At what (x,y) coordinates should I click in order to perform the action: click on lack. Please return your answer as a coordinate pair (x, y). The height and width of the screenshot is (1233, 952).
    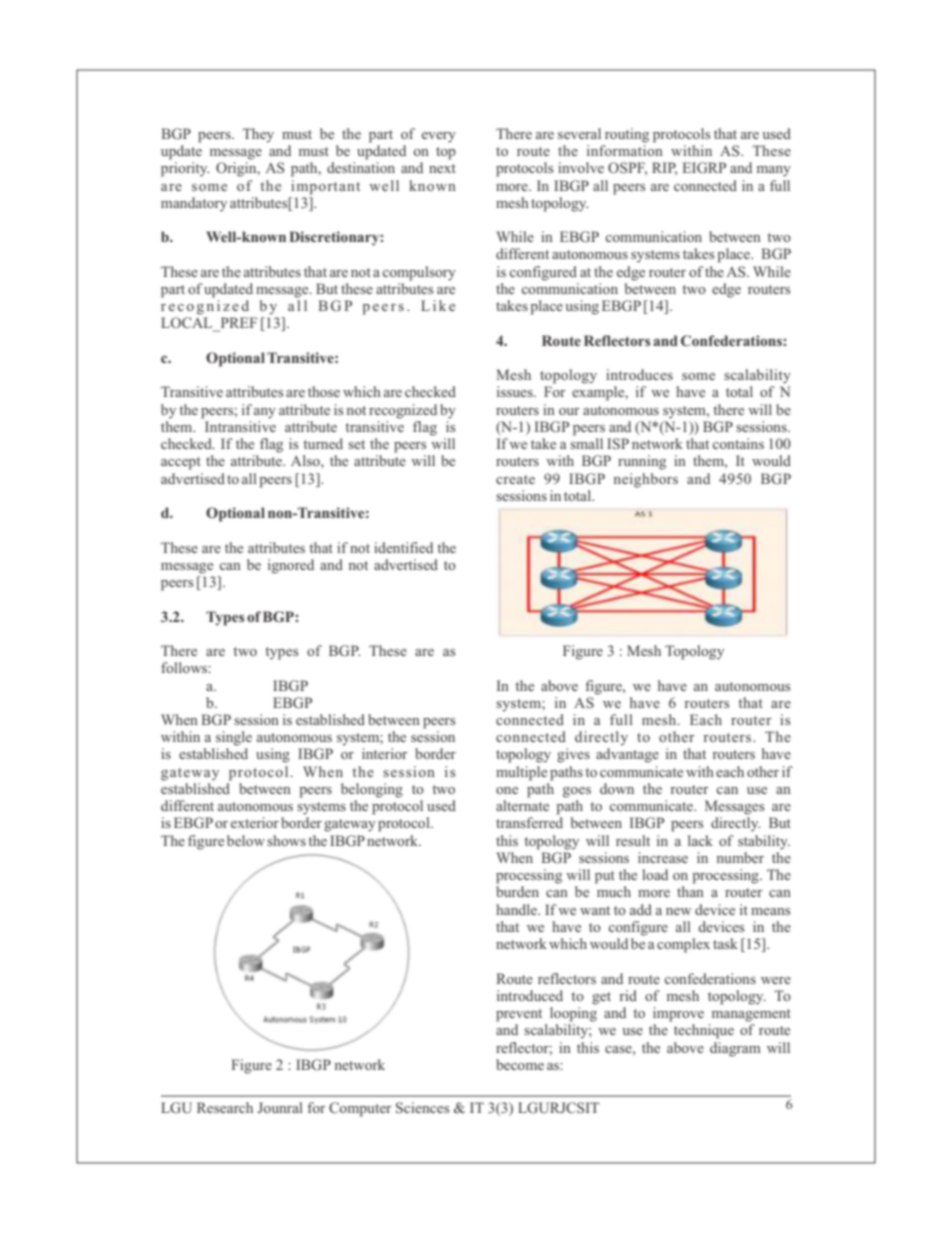
    Looking at the image, I should click on (700, 840).
